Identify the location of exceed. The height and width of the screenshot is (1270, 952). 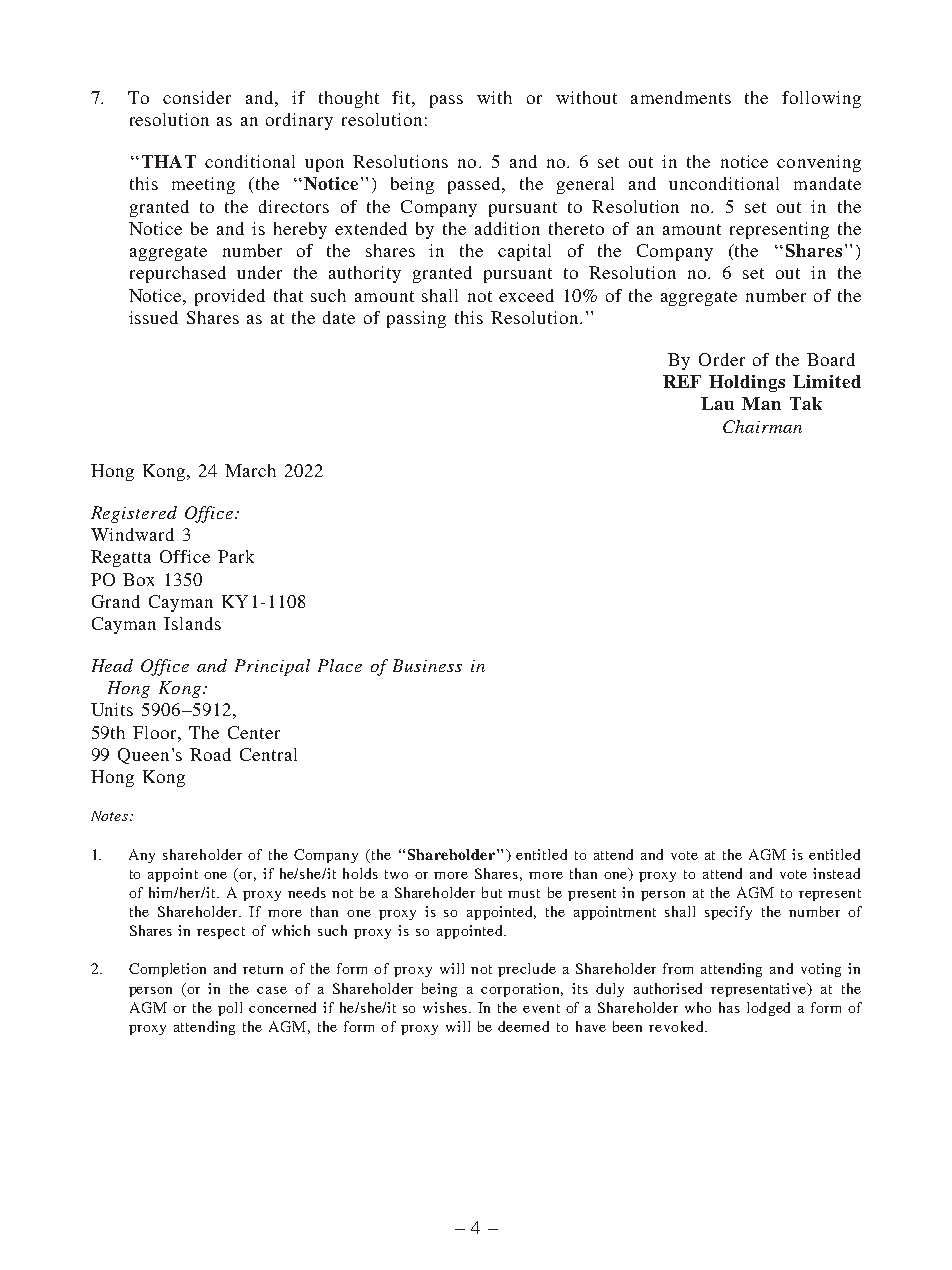
(526, 295).
